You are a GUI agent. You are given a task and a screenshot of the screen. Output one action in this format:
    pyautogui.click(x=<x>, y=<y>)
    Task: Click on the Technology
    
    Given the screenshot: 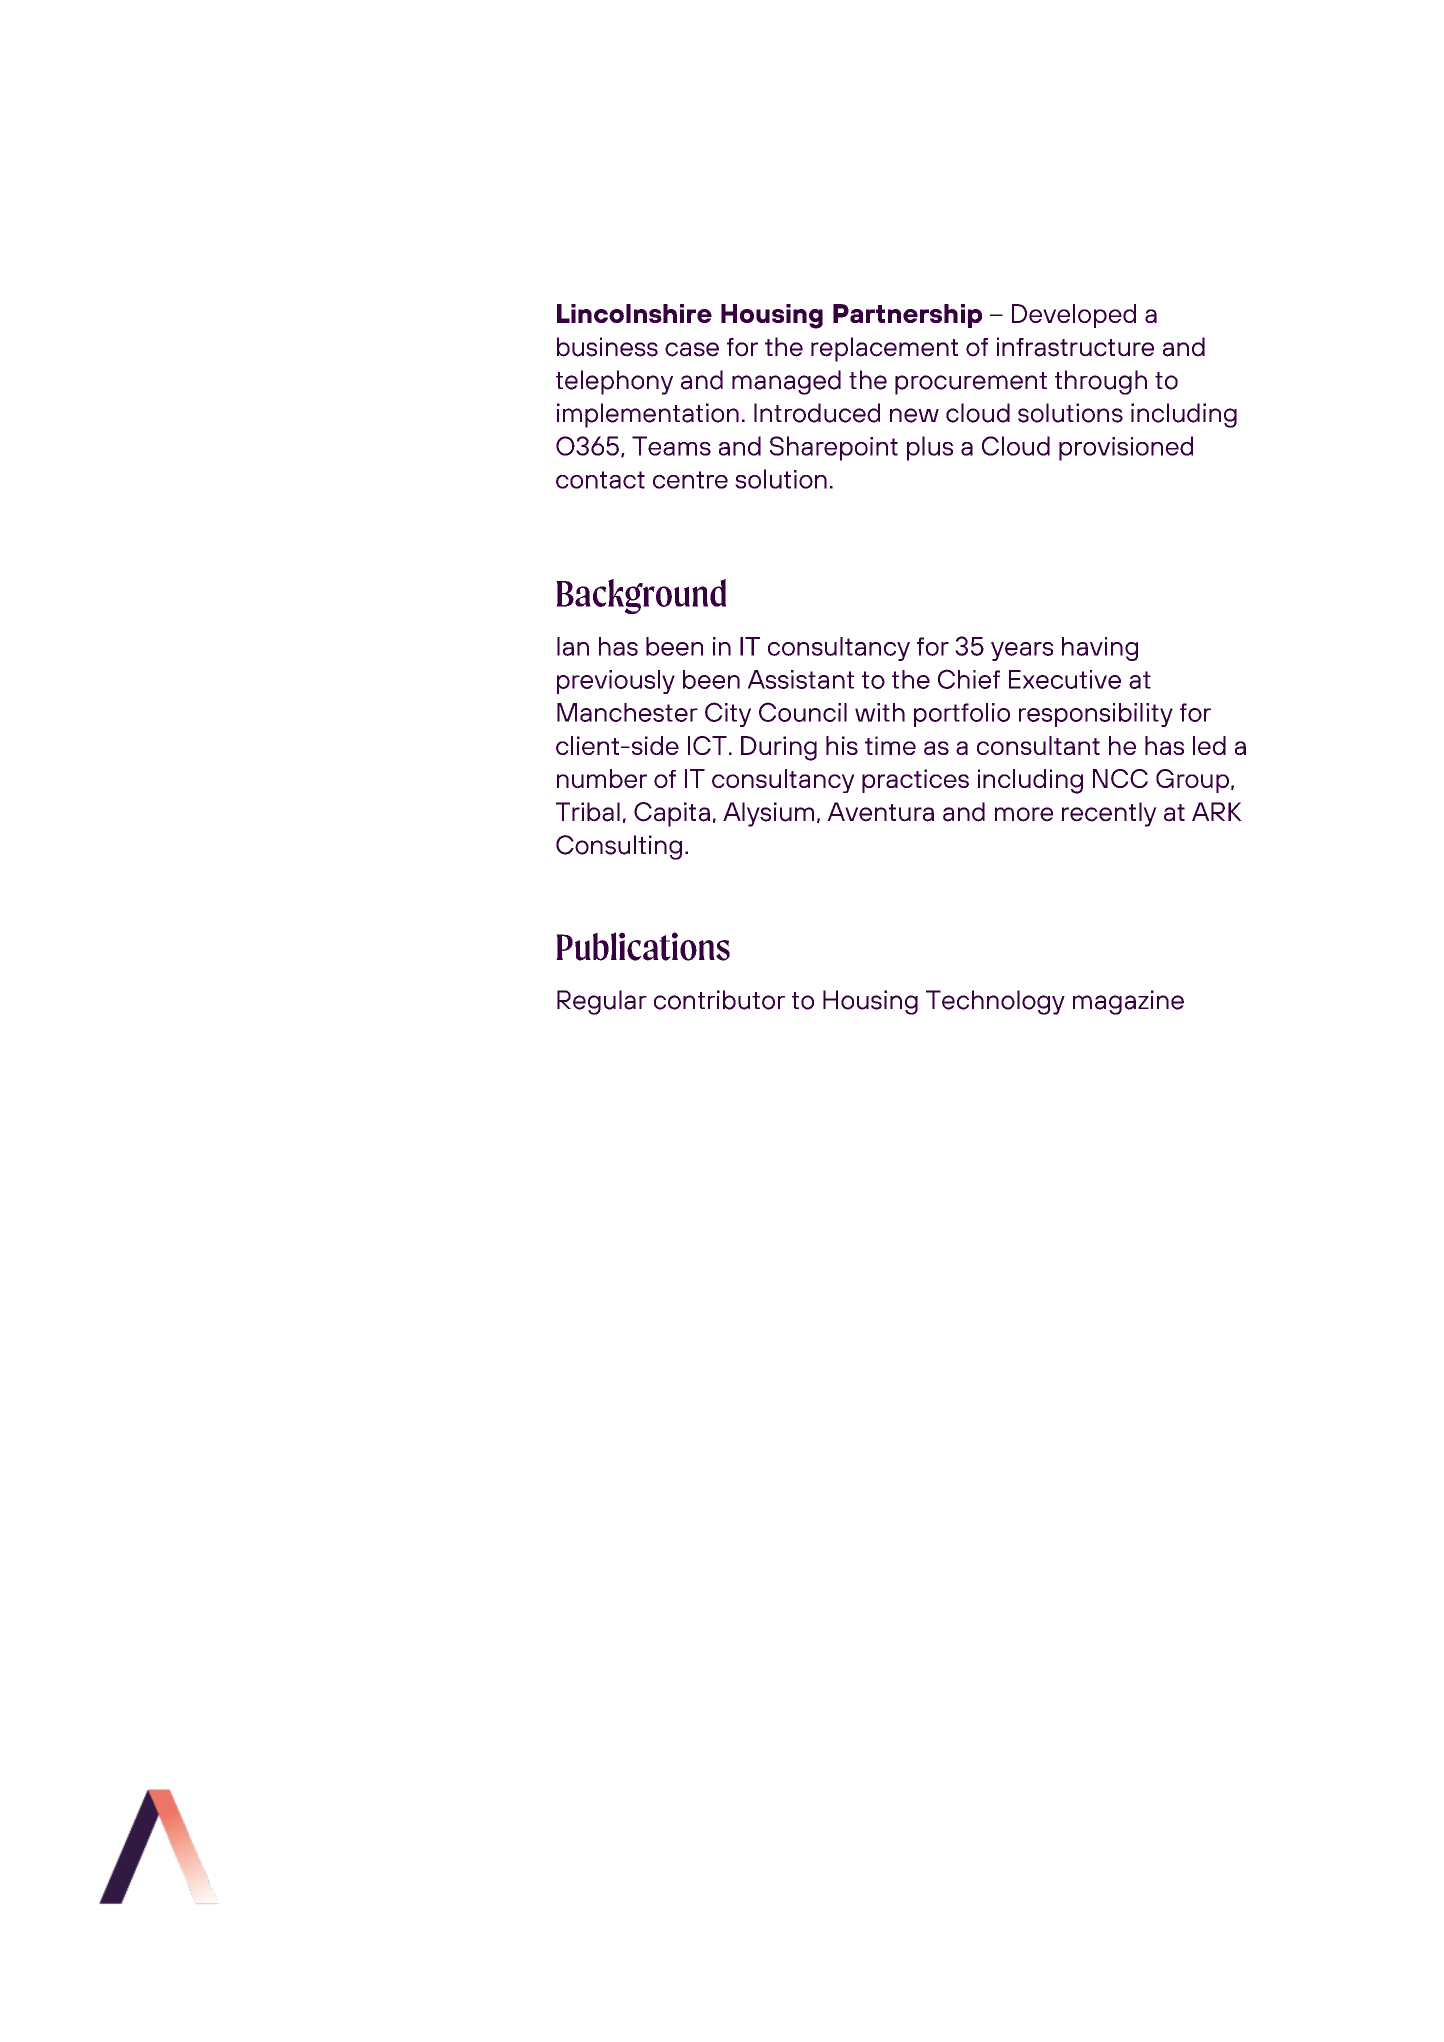 What is the action you would take?
    pyautogui.click(x=995, y=1002)
